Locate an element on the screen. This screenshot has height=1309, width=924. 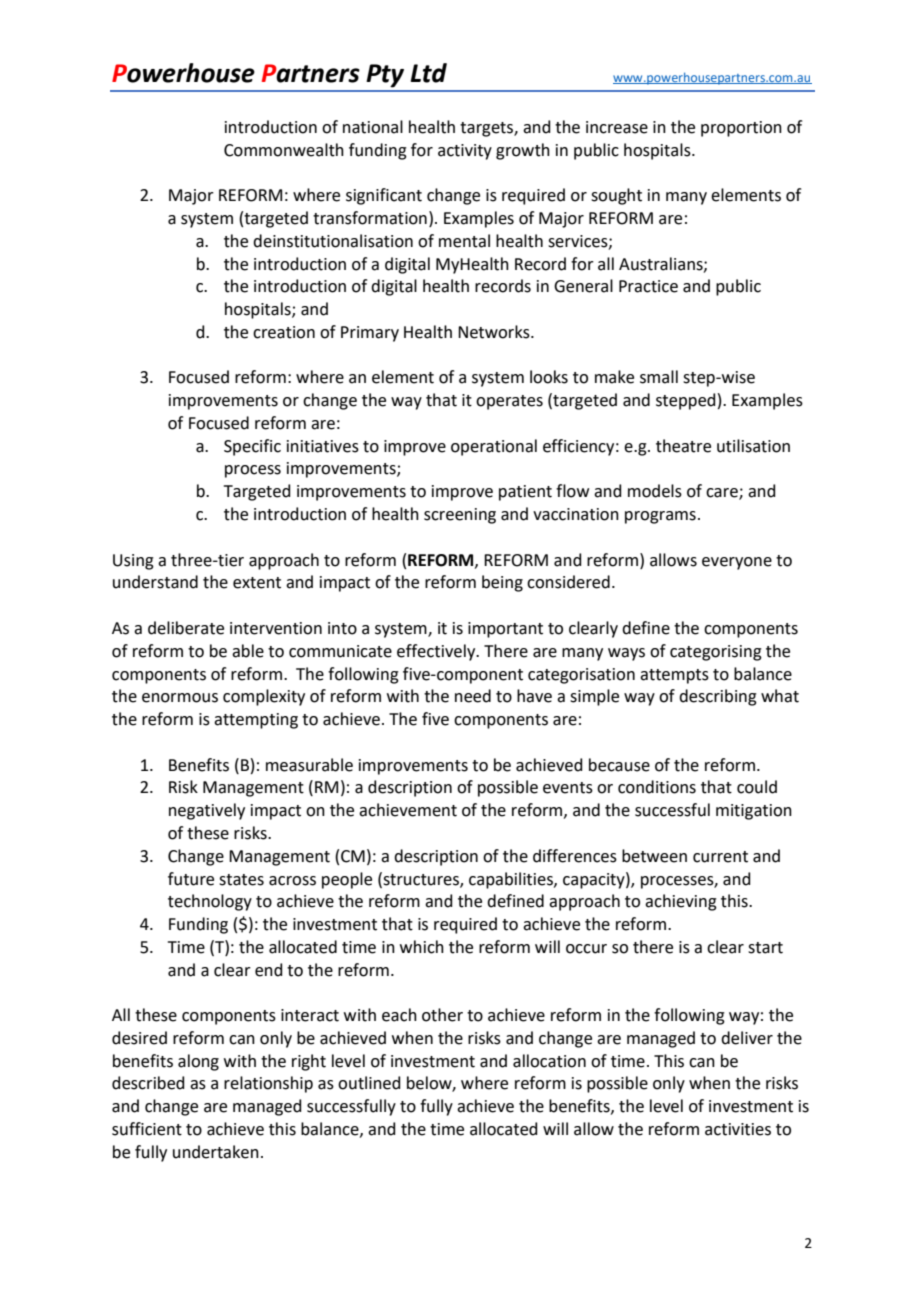
small is located at coordinates (659, 377).
